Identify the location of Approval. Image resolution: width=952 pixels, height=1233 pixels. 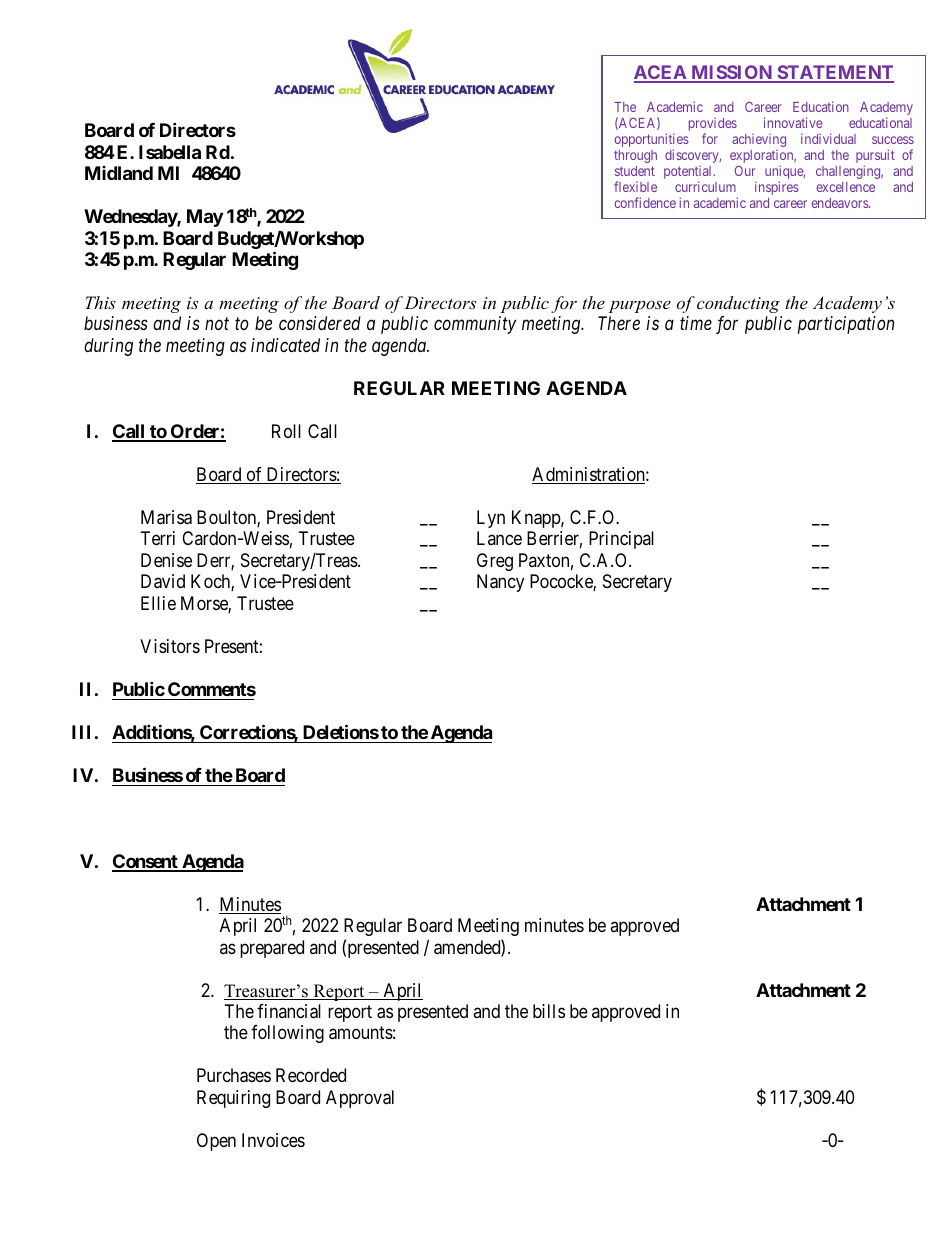
(360, 1099).
